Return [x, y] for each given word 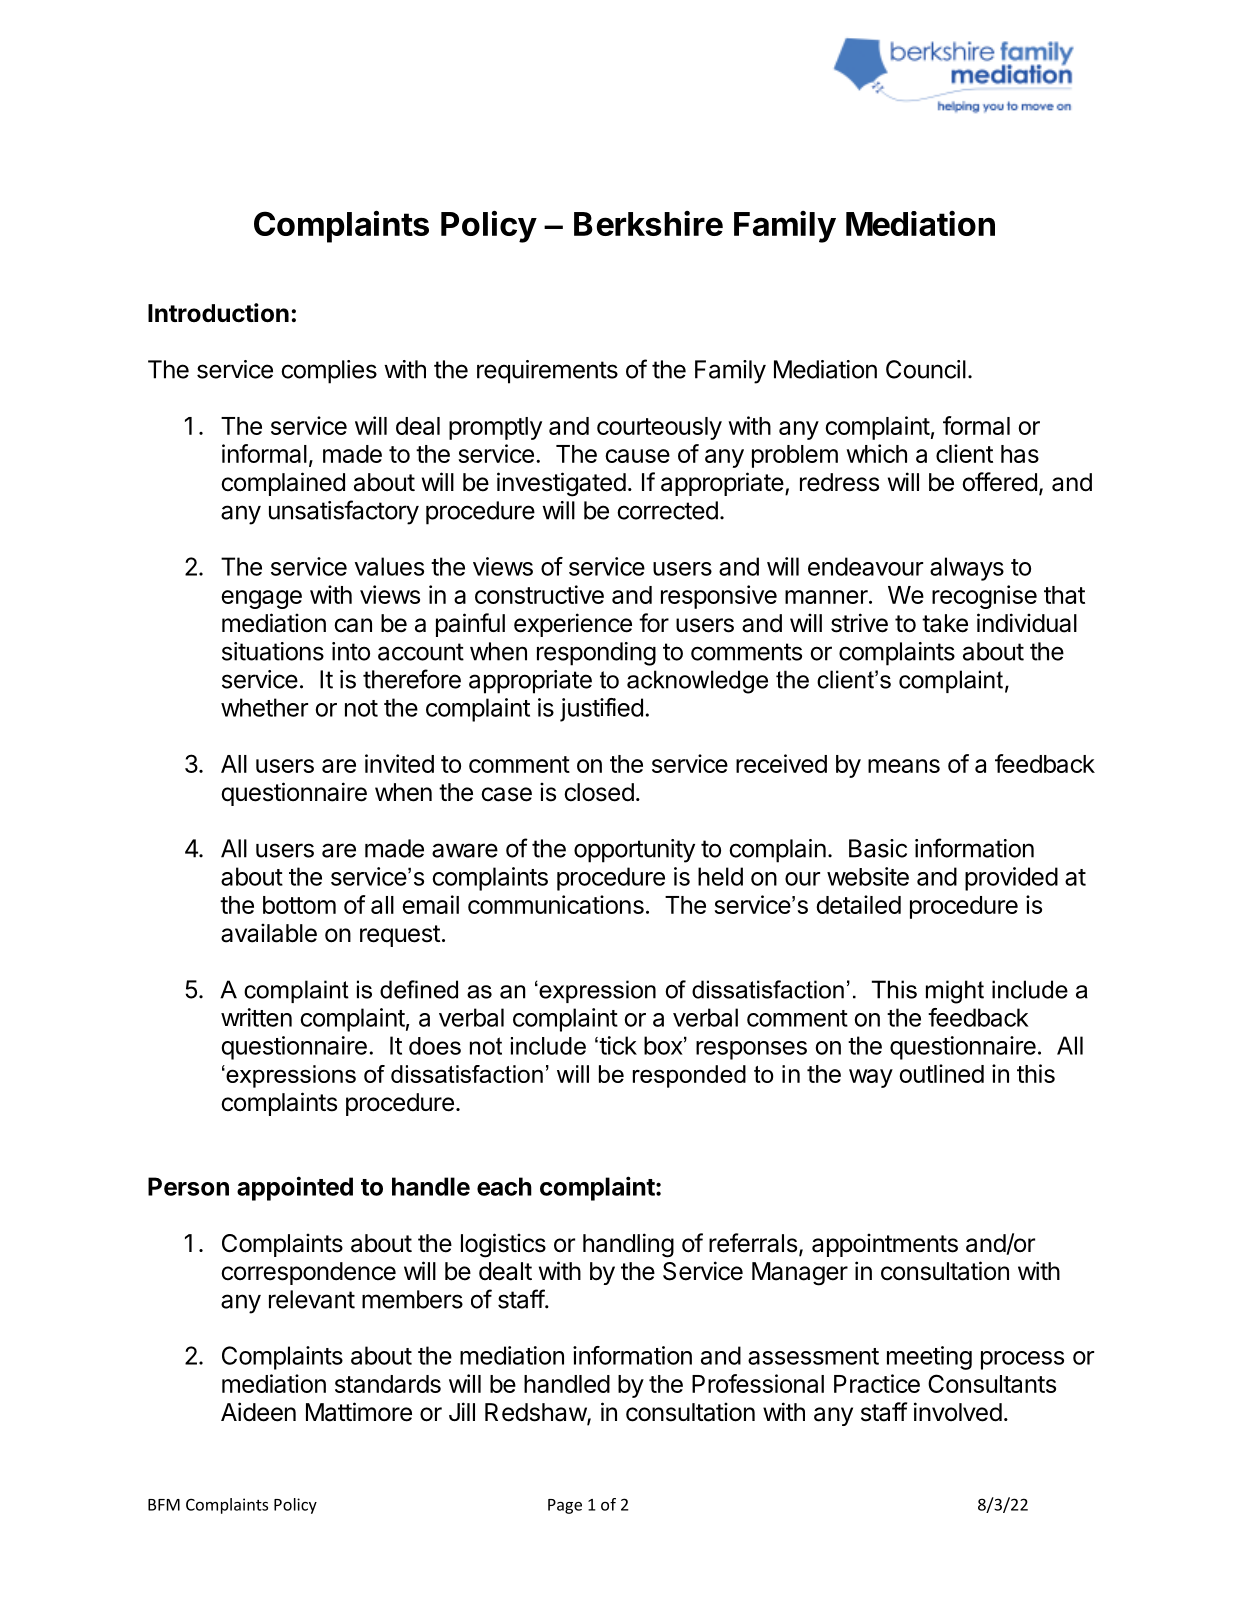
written [256, 1017]
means [904, 766]
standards [388, 1384]
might [955, 992]
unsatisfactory [344, 512]
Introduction [218, 313]
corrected [667, 510]
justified [601, 710]
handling [628, 1245]
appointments [885, 1245]
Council [926, 369]
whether [264, 707]
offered [999, 482]
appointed [295, 1188]
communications [556, 904]
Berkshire [648, 223]
